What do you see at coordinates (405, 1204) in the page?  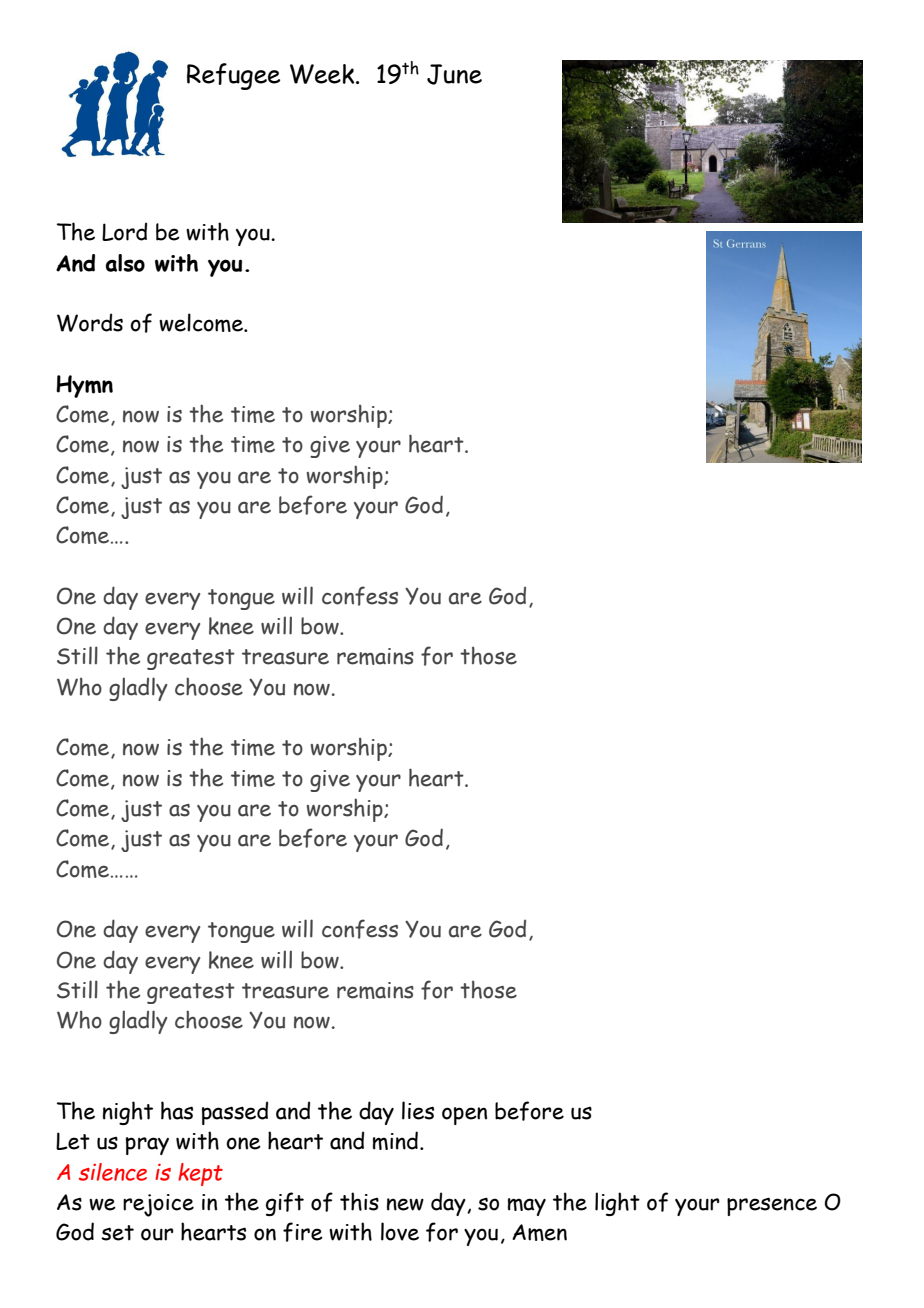 I see `new` at bounding box center [405, 1204].
